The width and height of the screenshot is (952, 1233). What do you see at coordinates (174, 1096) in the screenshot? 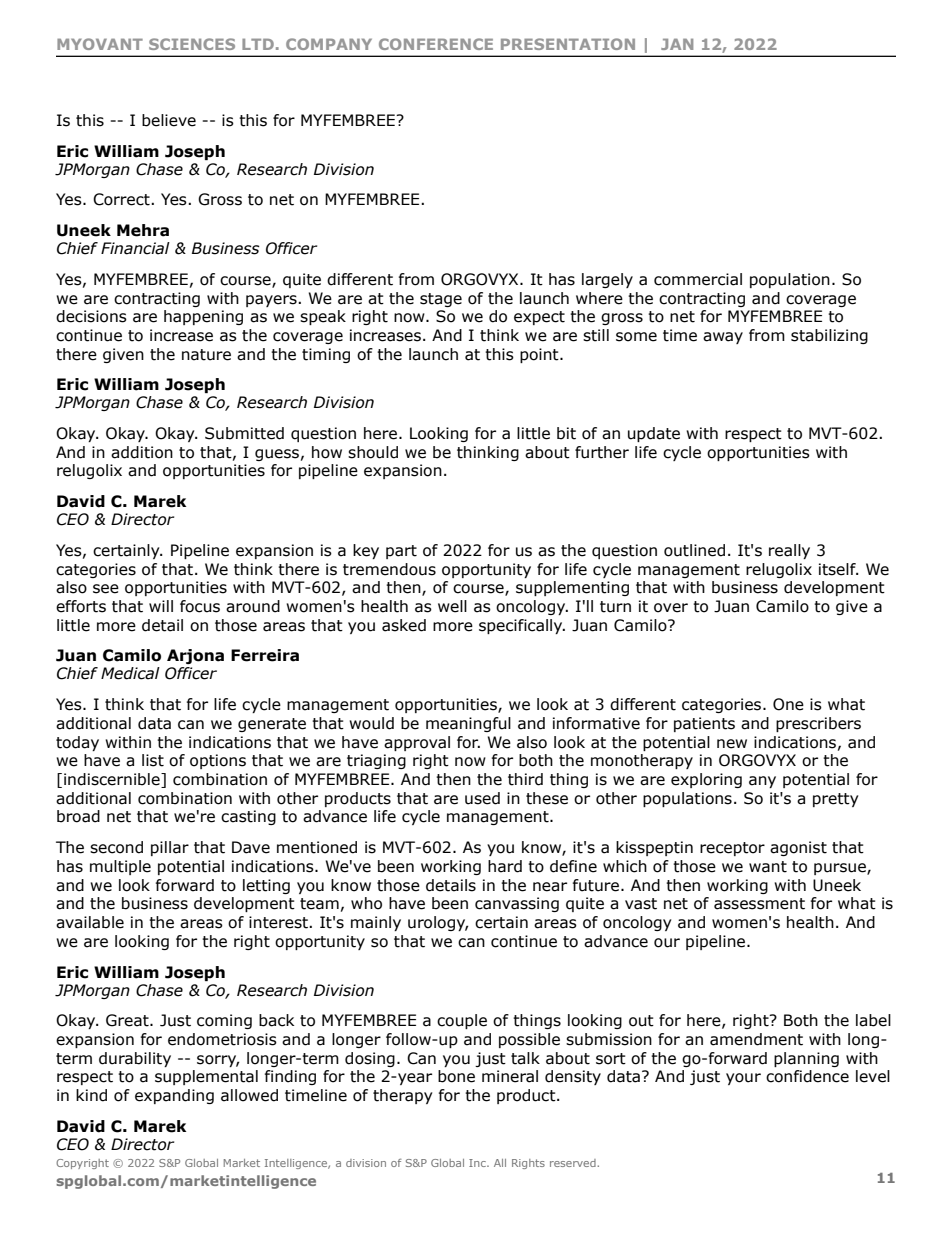
I see `expanding` at bounding box center [174, 1096].
